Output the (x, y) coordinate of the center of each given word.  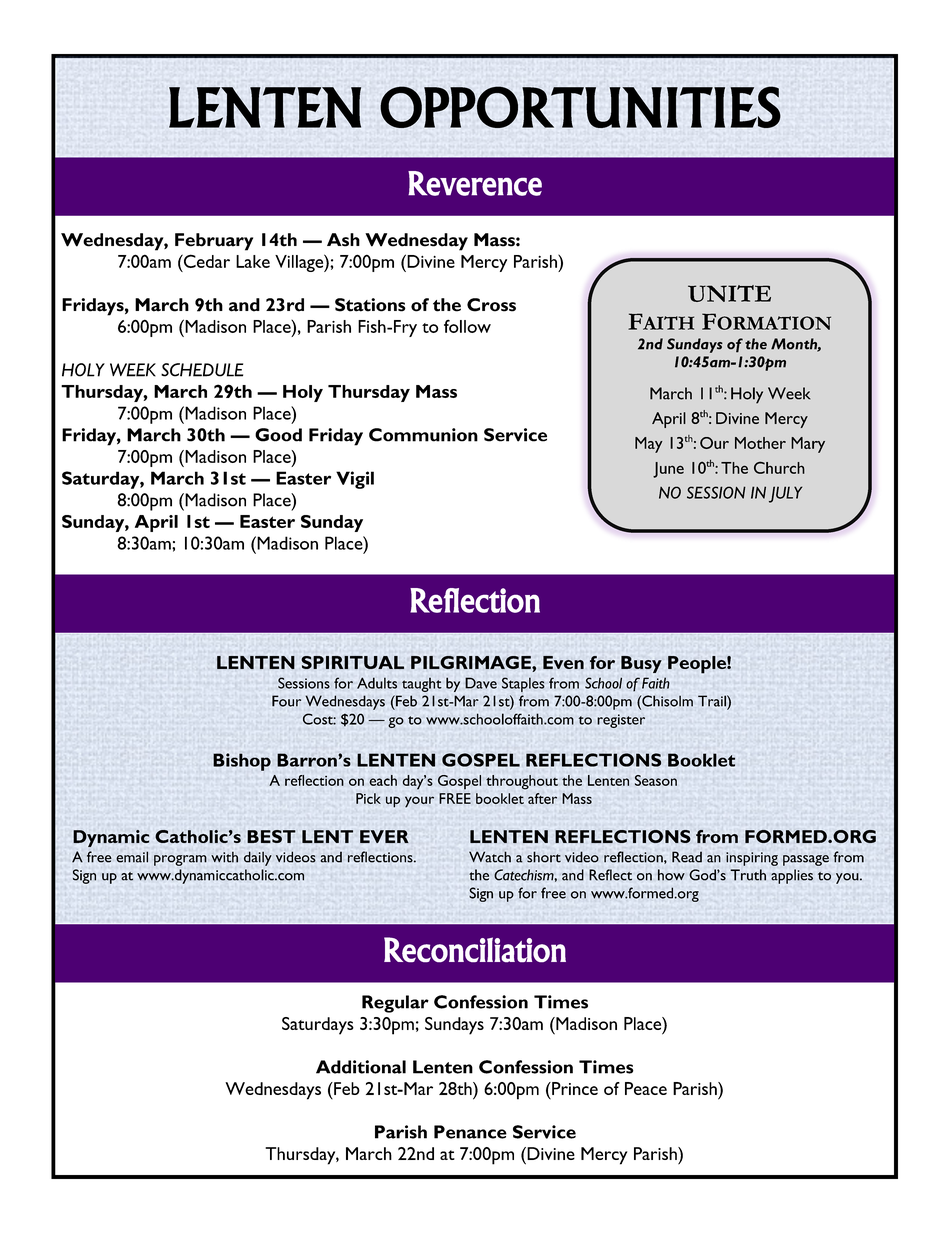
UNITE (729, 293)
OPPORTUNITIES (580, 107)
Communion (423, 435)
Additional (361, 1067)
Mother (760, 443)
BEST (271, 836)
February (214, 242)
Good (278, 435)
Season (656, 780)
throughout (522, 782)
